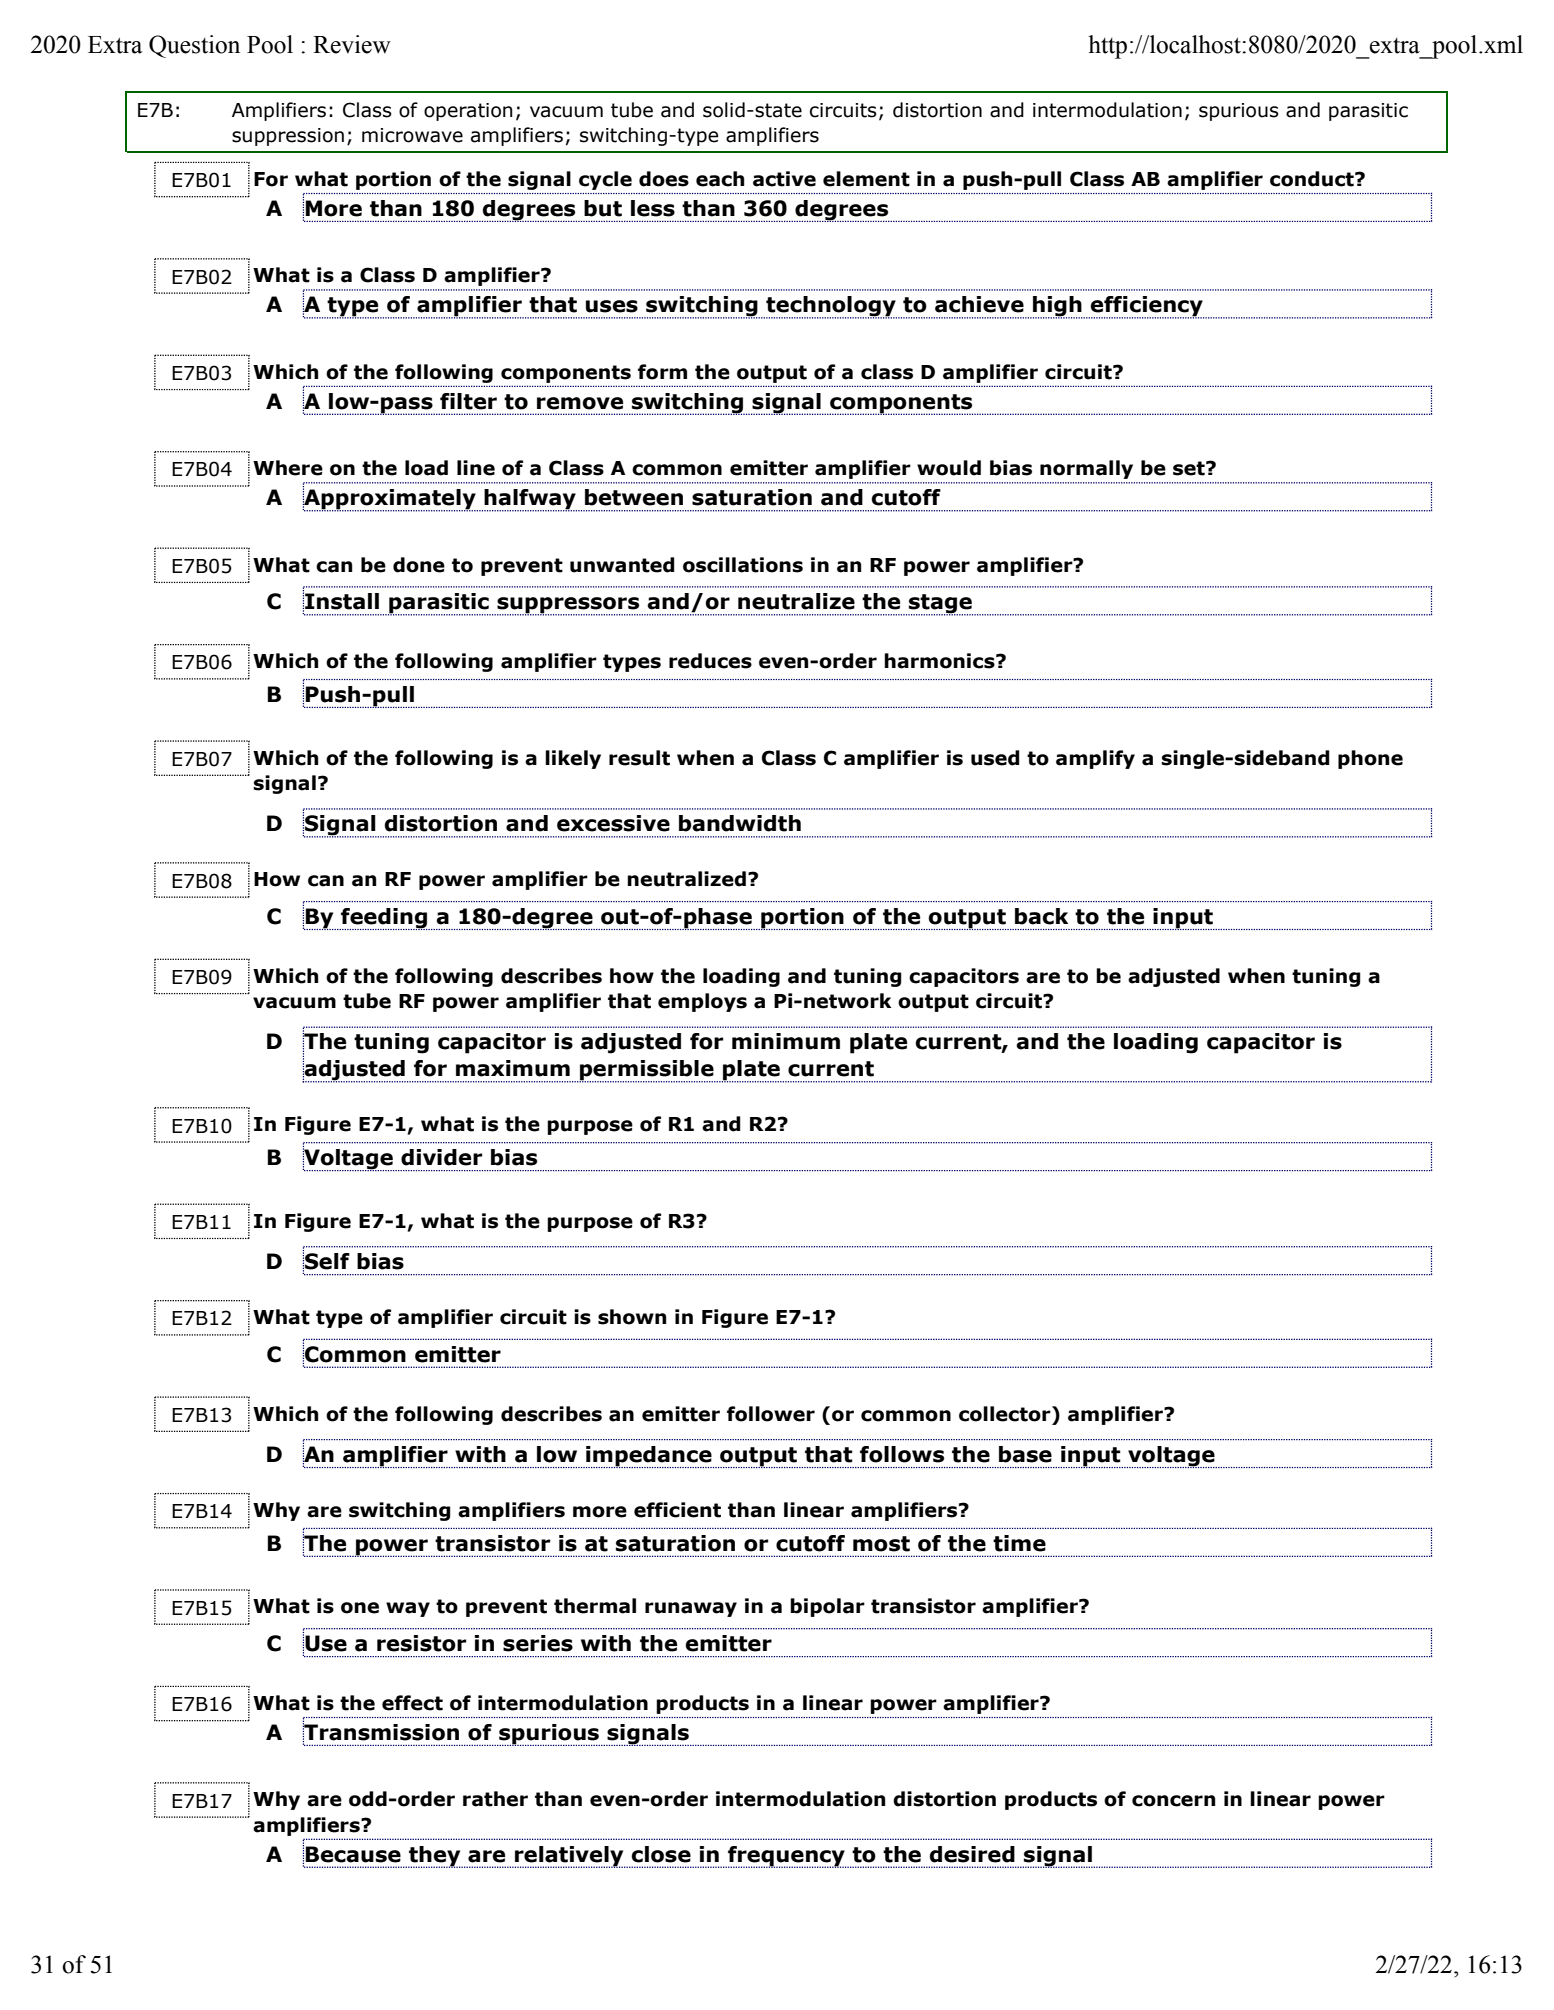  Describe the element at coordinates (743, 565) in the image. I see `oscillations` at that location.
